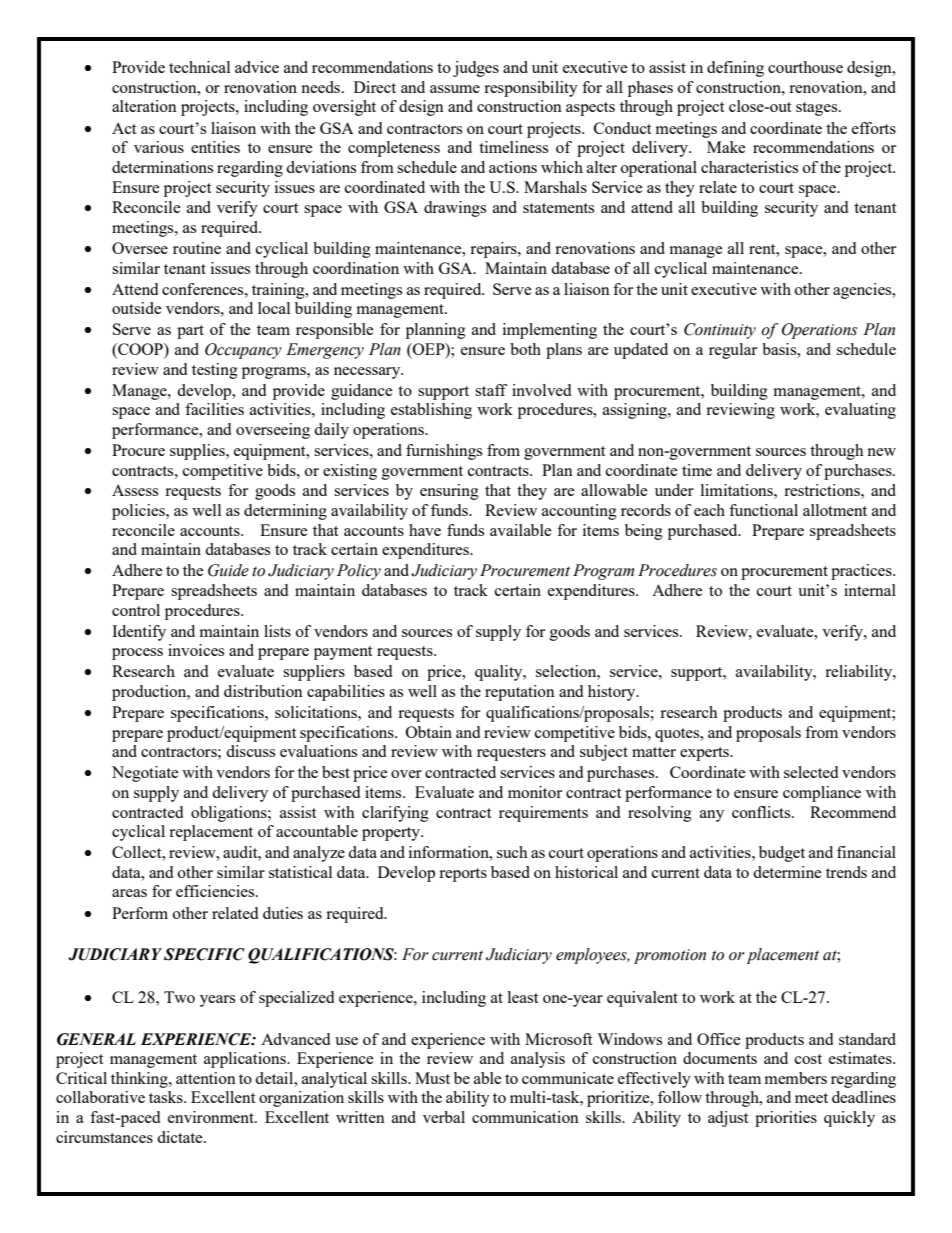  Describe the element at coordinates (190, 332) in the page. I see `part` at that location.
